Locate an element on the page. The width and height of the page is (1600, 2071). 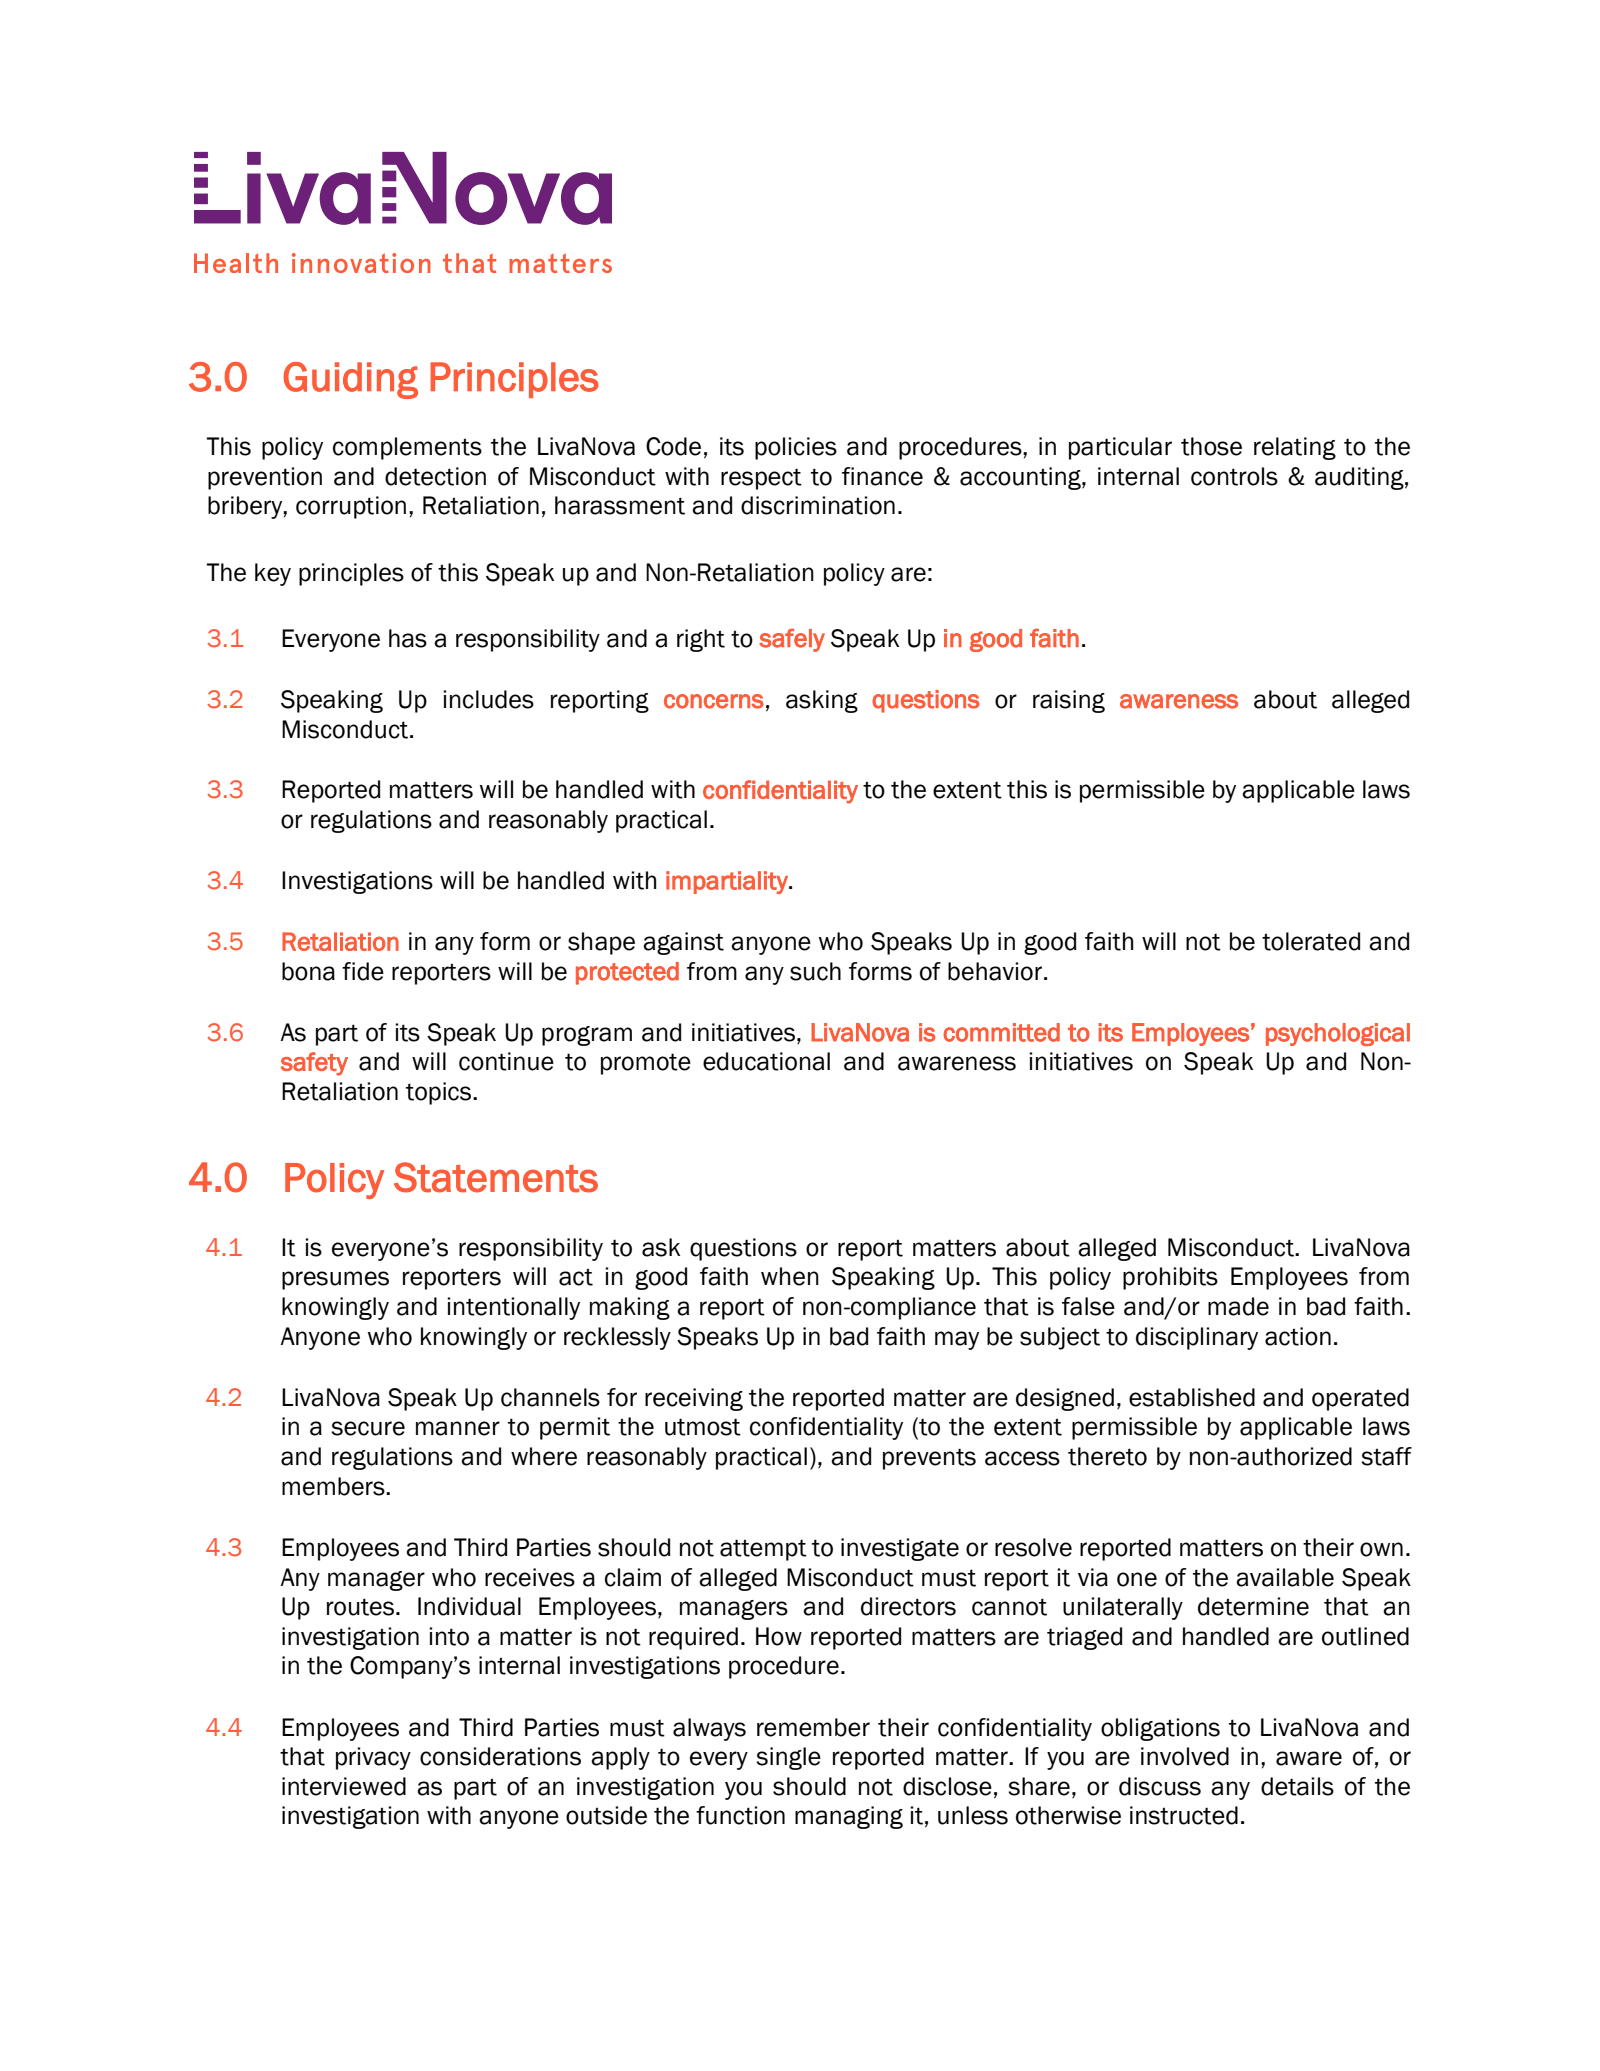
complements is located at coordinates (407, 448).
